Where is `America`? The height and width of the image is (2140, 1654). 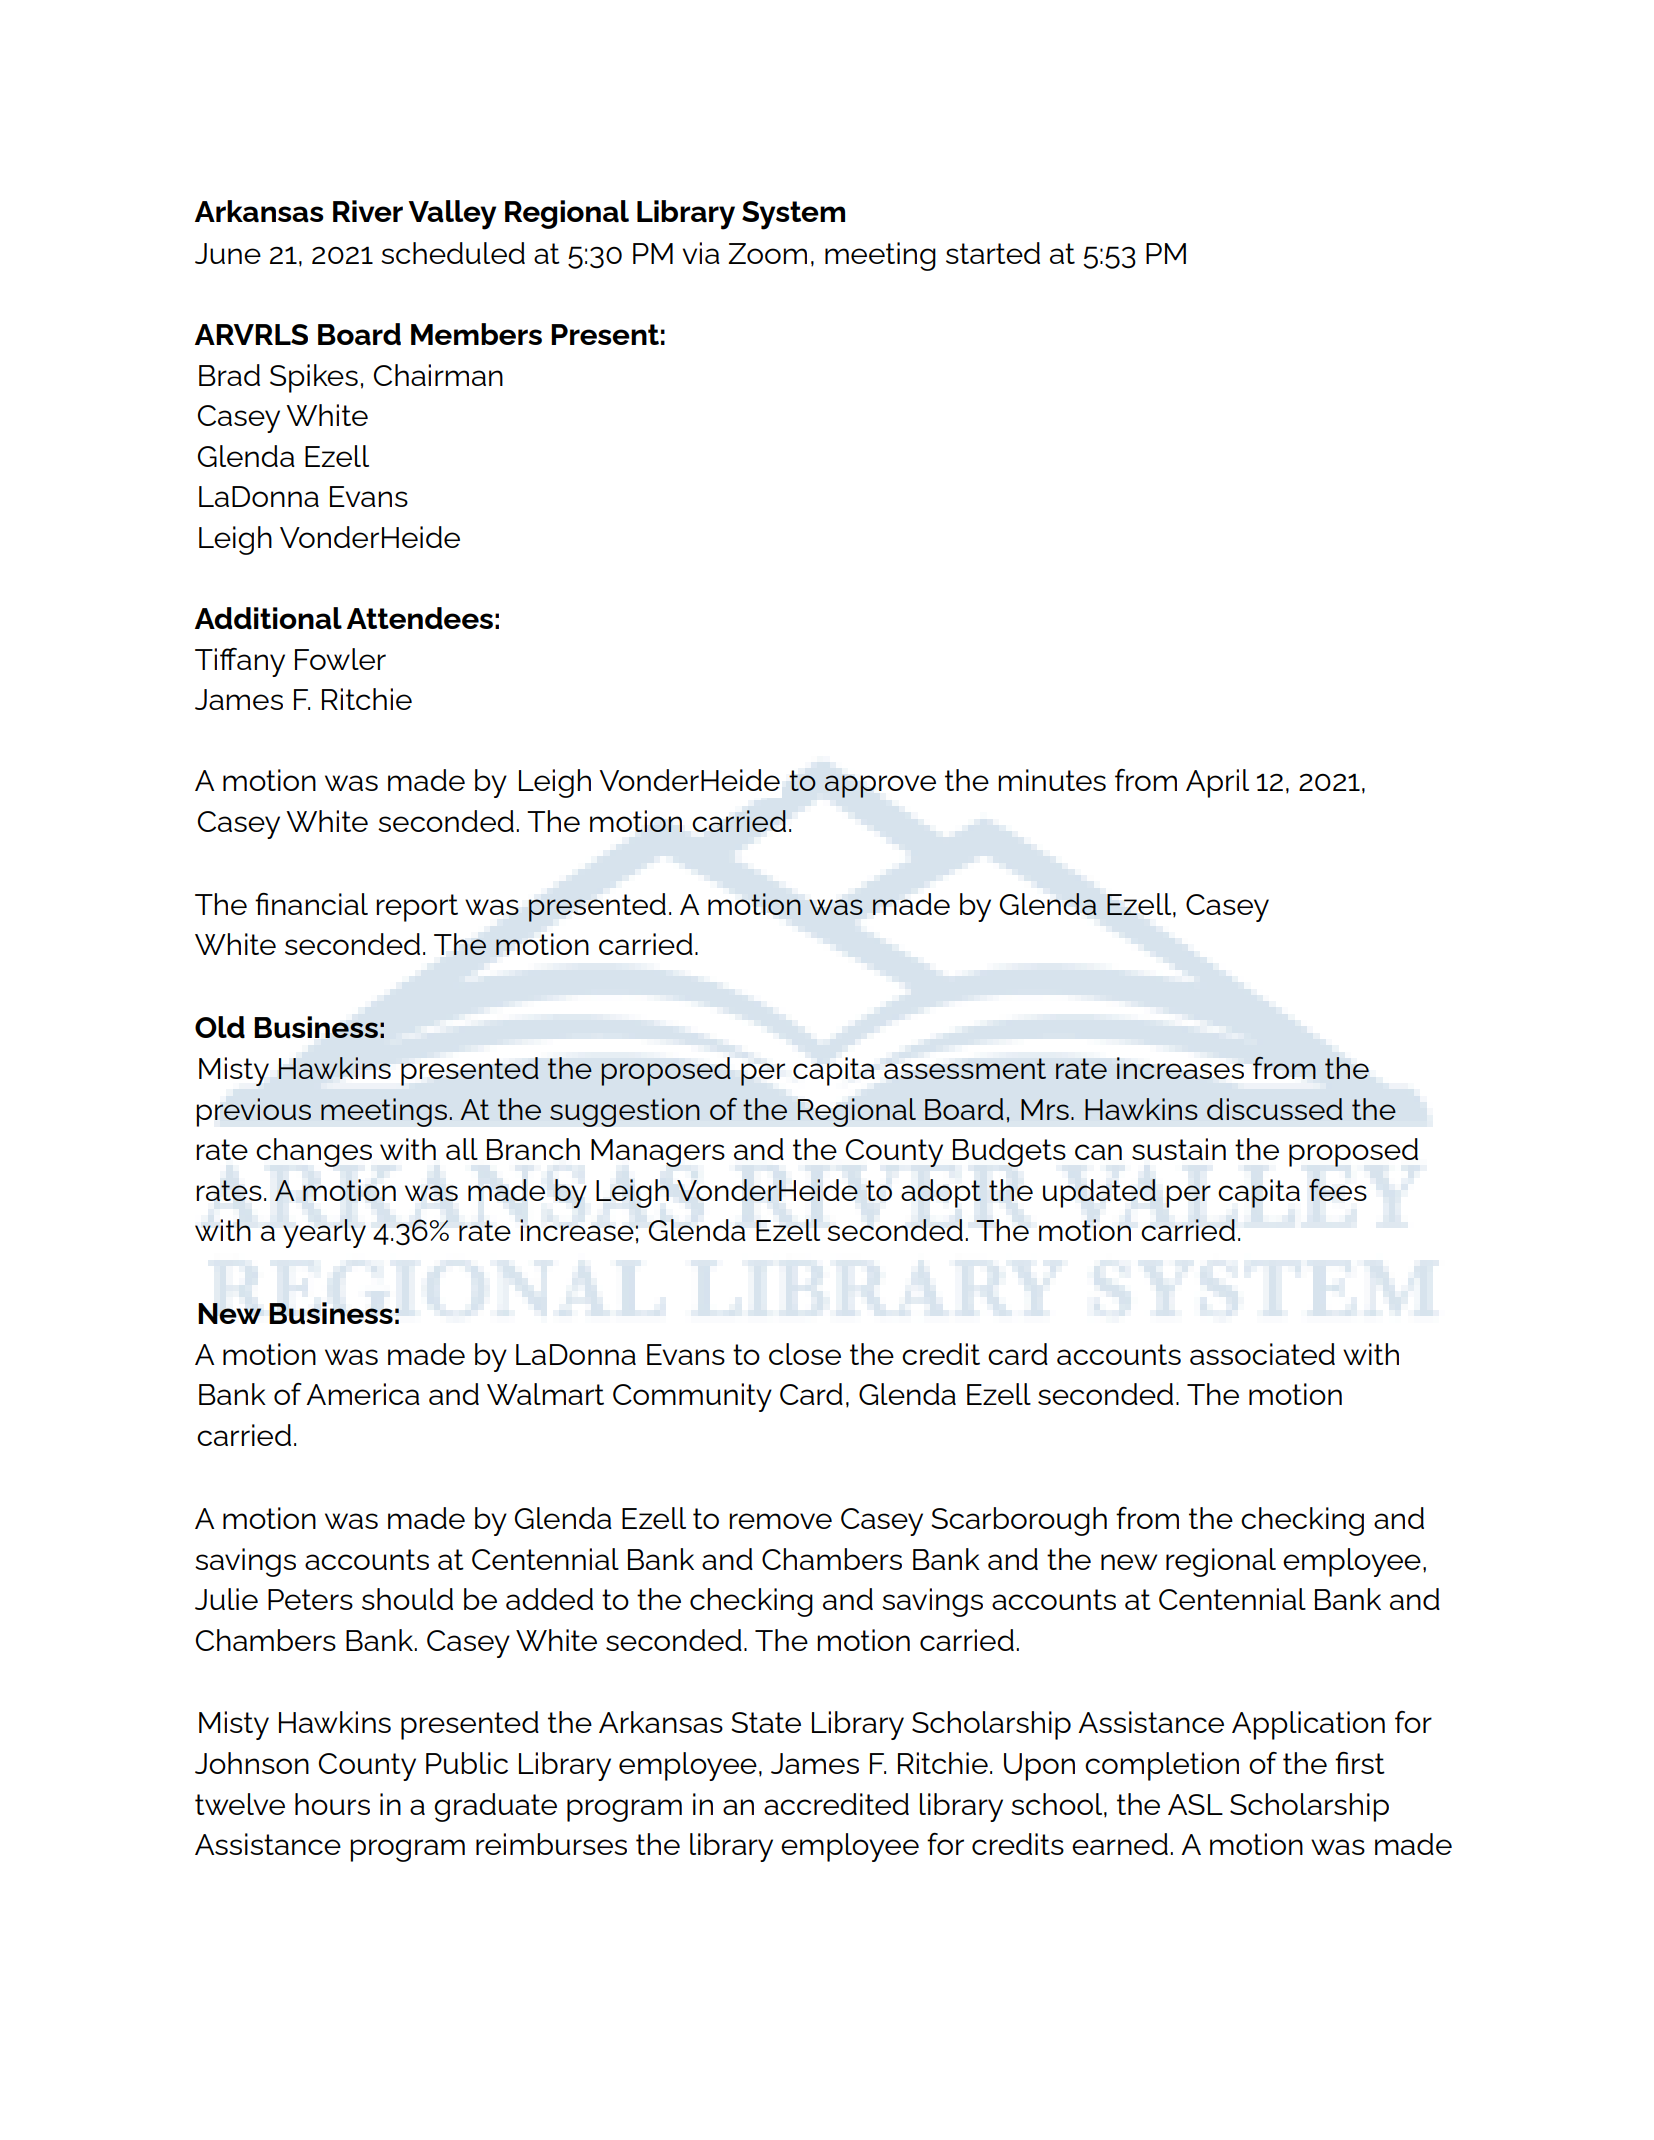
America is located at coordinates (363, 1394).
